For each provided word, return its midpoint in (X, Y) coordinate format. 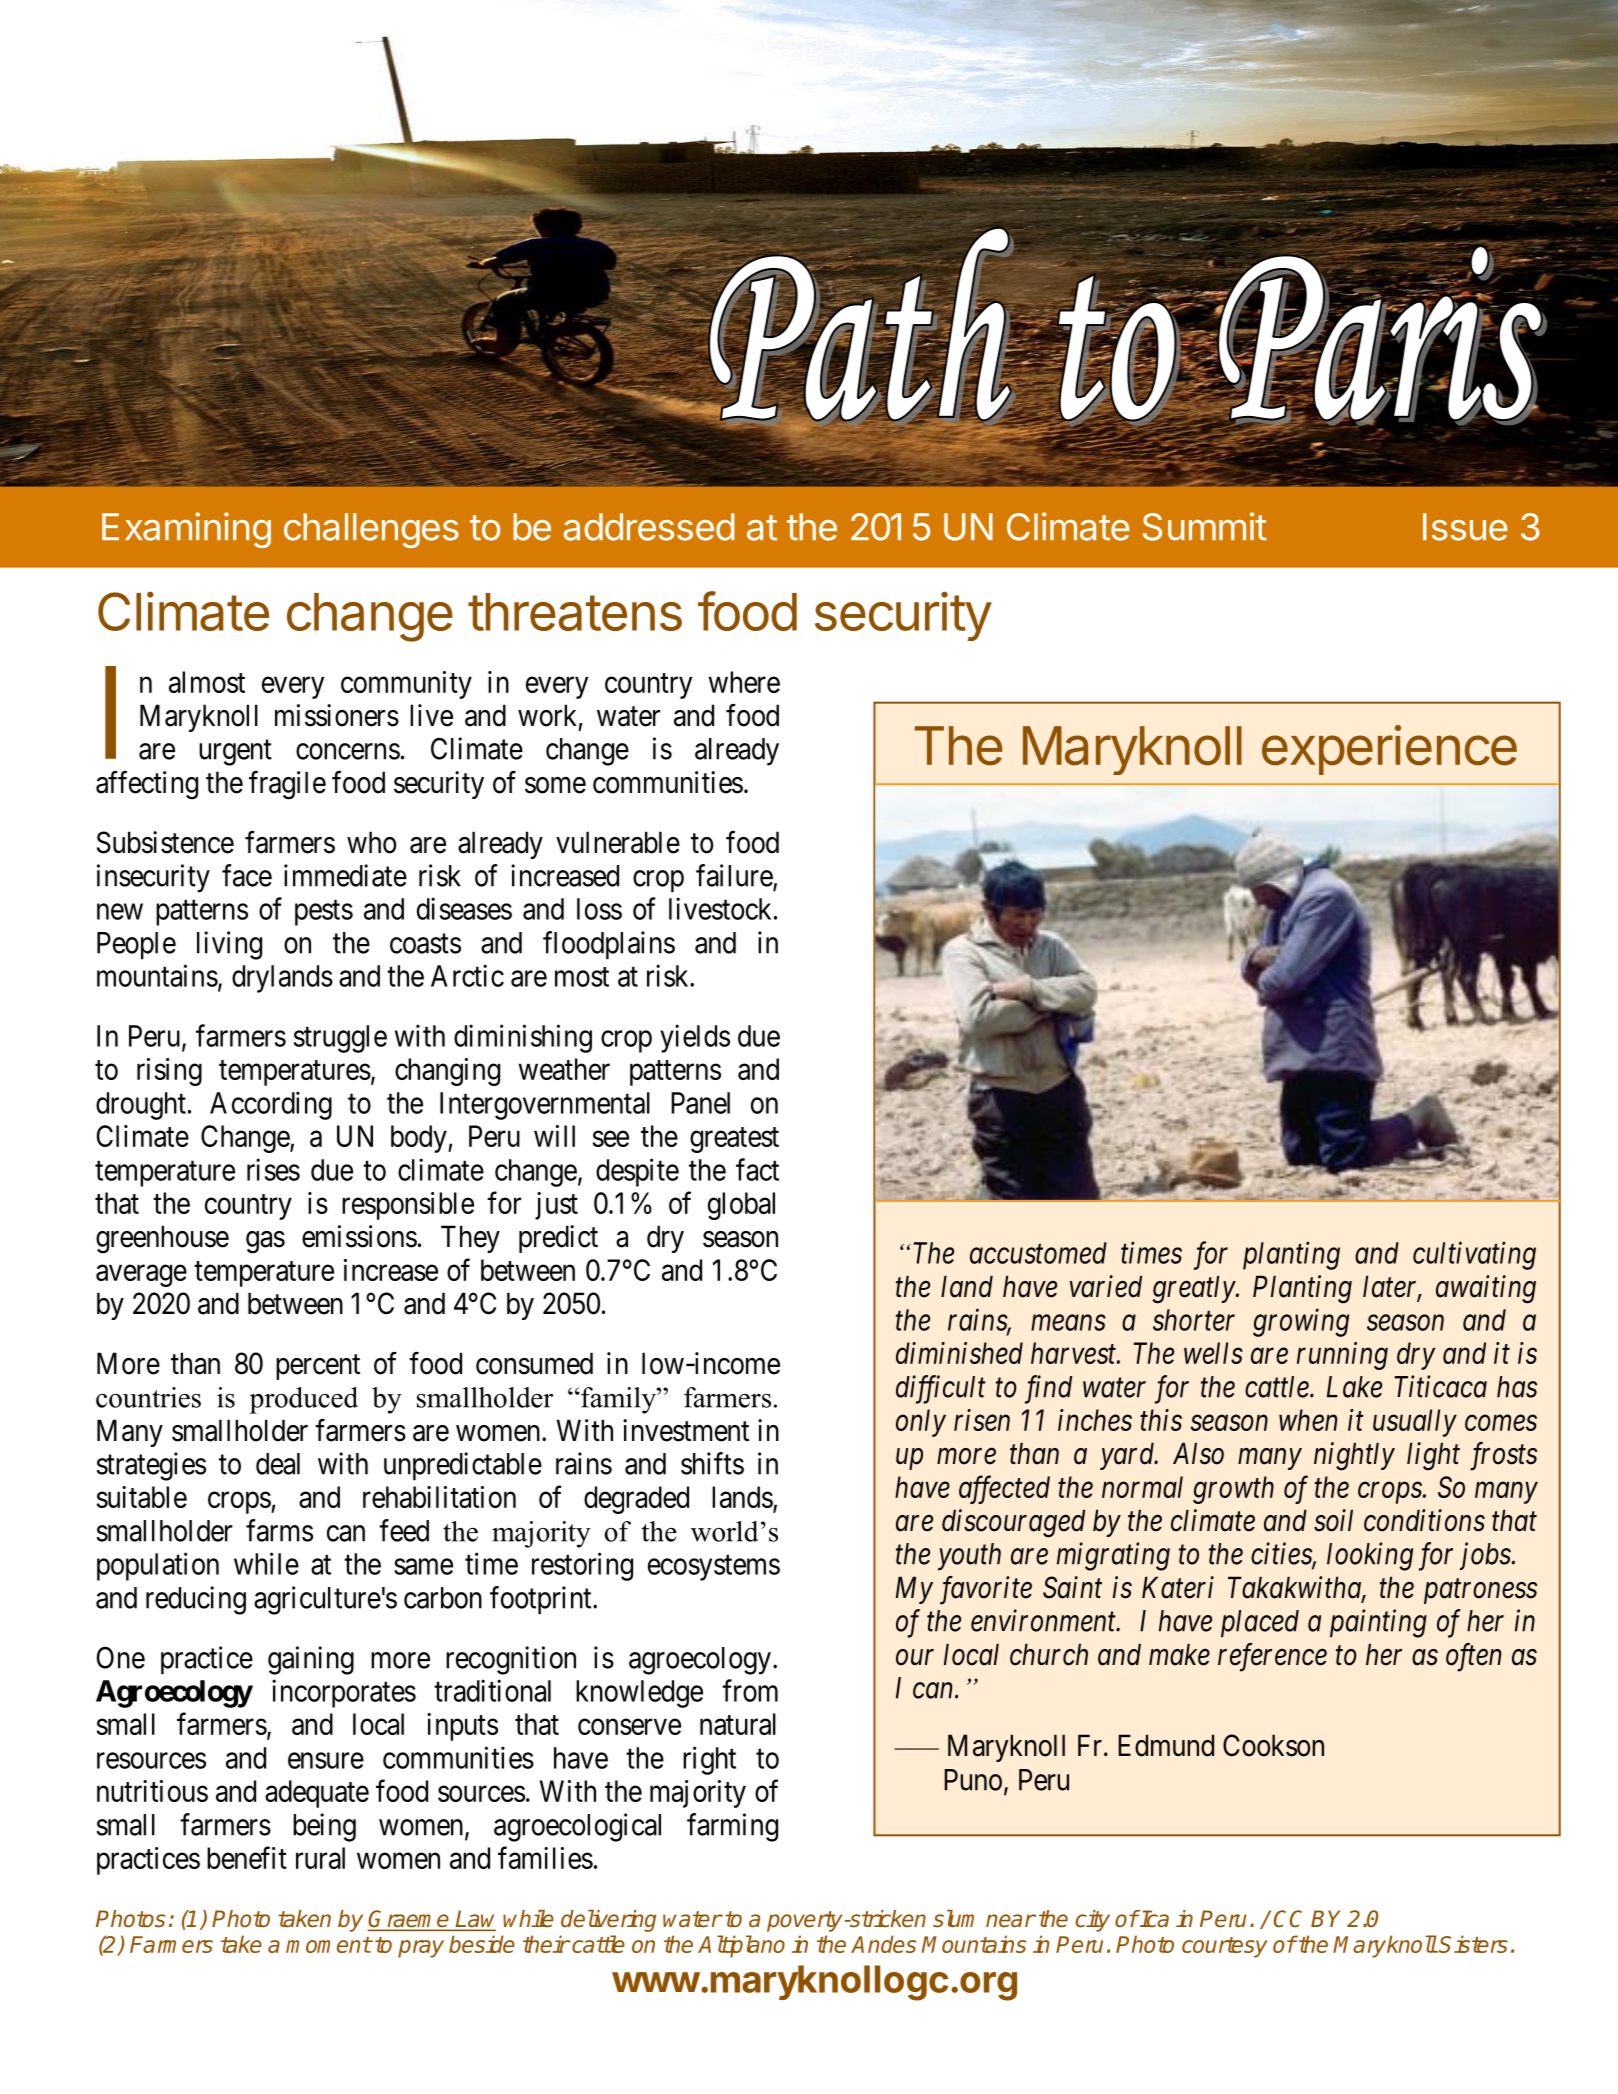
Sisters (1473, 1944)
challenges (371, 530)
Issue (1465, 527)
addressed (649, 527)
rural (320, 1858)
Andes (883, 1944)
